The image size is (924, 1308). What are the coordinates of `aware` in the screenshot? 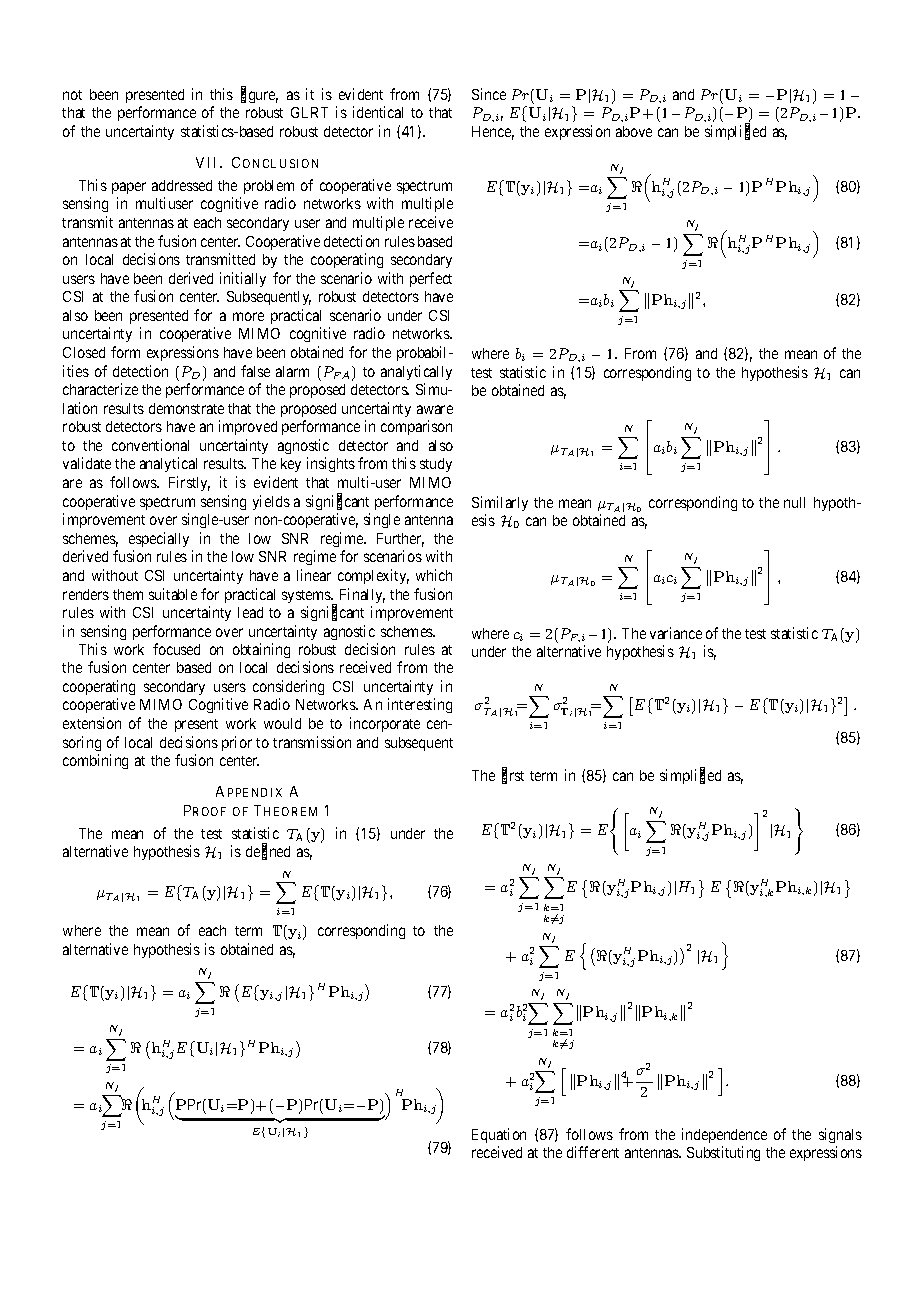 It's located at (435, 409).
